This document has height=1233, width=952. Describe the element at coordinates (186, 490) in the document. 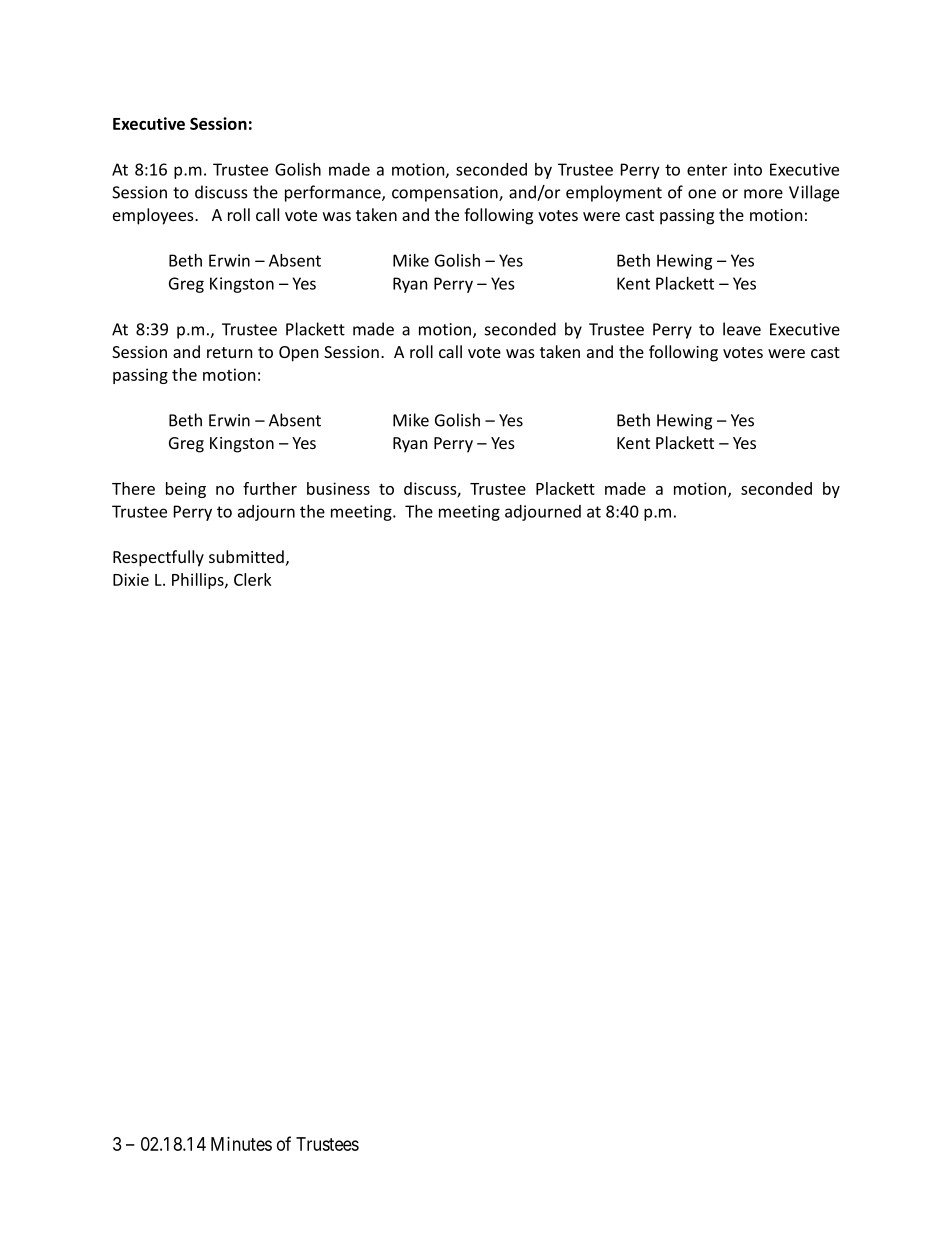

I see `being` at that location.
